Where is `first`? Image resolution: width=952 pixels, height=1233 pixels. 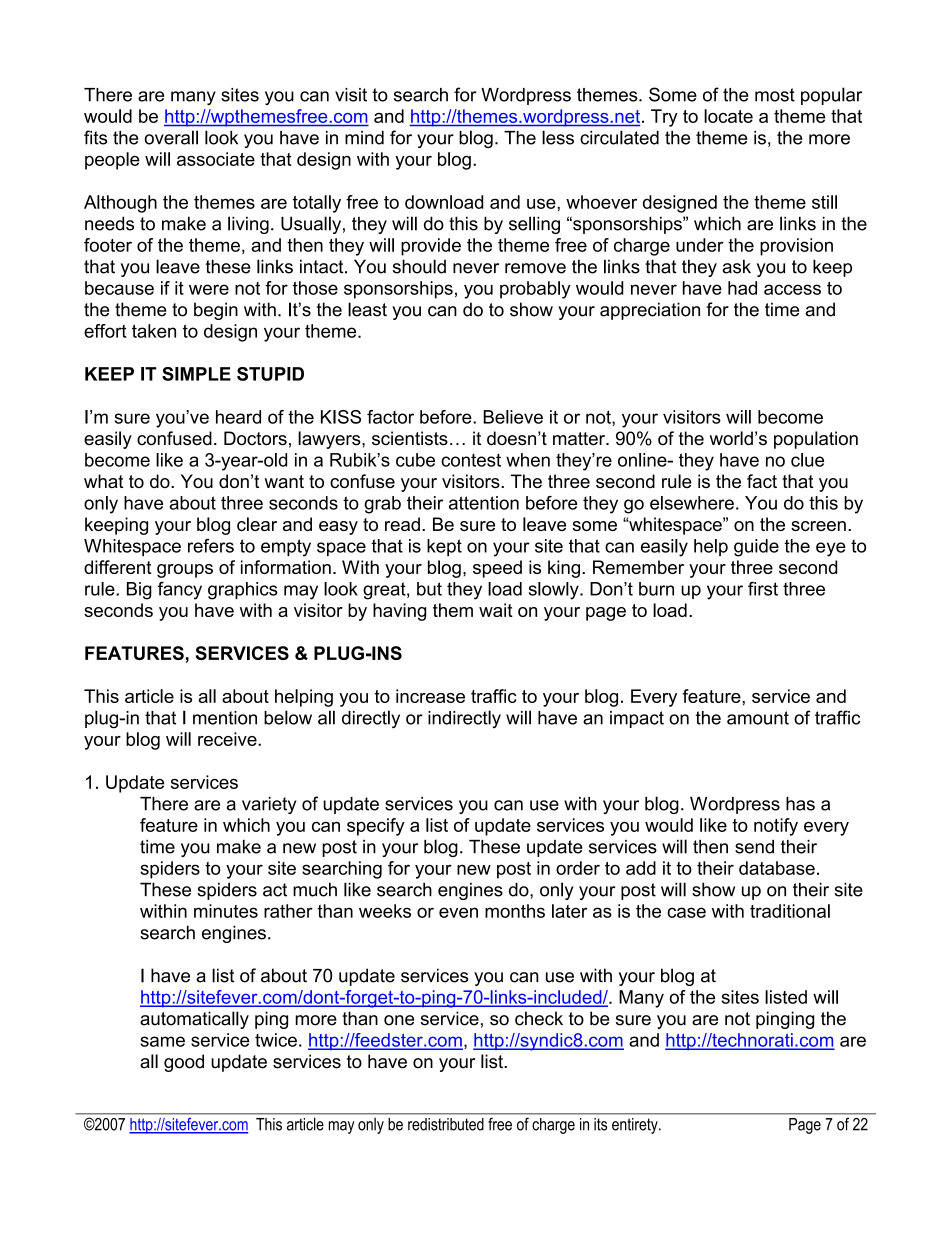
first is located at coordinates (763, 588).
